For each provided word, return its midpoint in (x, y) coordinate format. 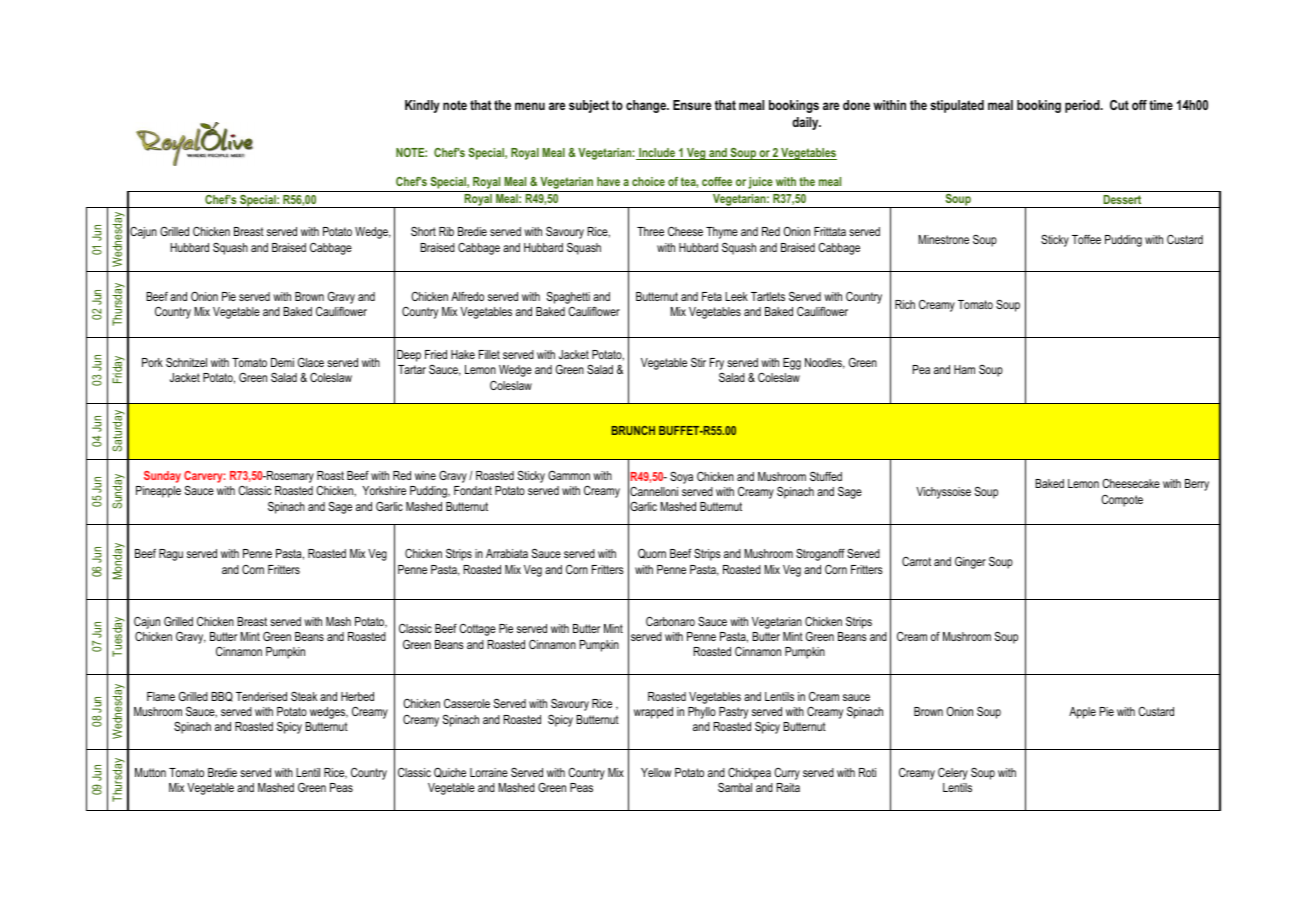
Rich (905, 304)
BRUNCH (633, 430)
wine (425, 475)
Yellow (656, 772)
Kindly (422, 106)
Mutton (150, 772)
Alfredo (467, 296)
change (647, 106)
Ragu (171, 555)
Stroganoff (820, 554)
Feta (712, 296)
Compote (1122, 501)
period (1083, 106)
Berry (1197, 485)
